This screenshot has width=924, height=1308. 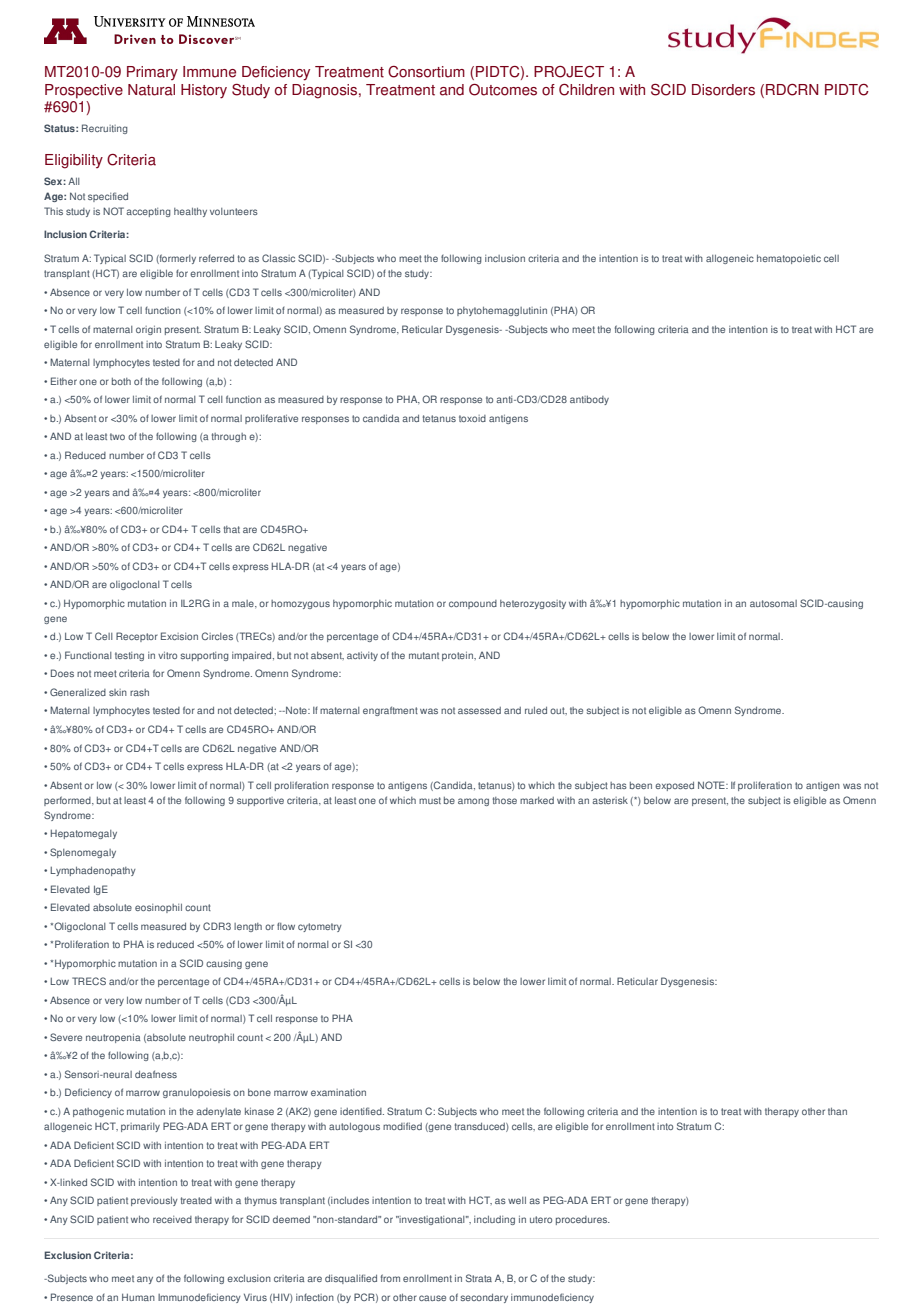 What do you see at coordinates (723, 90) in the screenshot?
I see `Disorders` at bounding box center [723, 90].
